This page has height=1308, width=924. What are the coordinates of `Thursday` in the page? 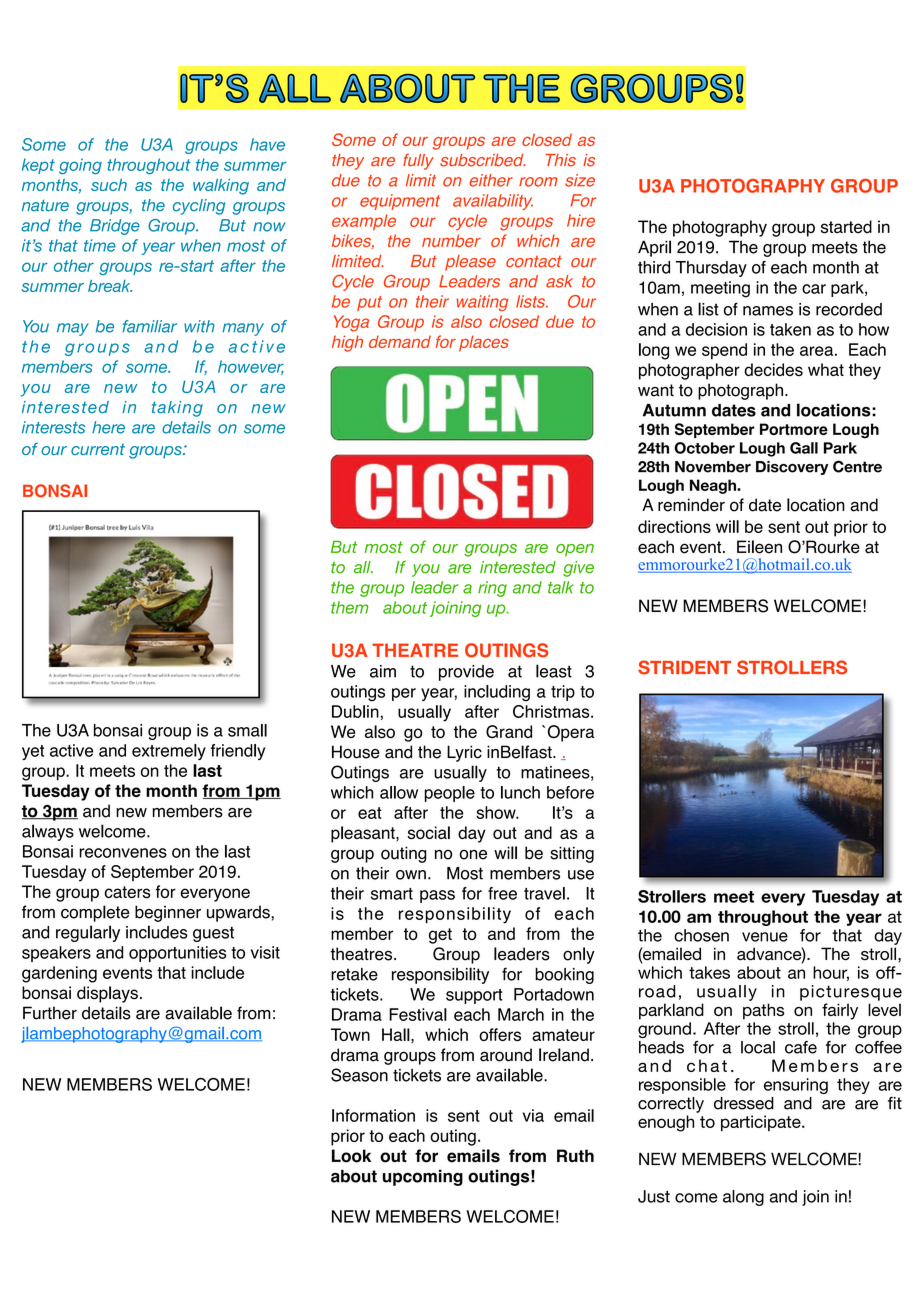 It's located at (711, 269).
